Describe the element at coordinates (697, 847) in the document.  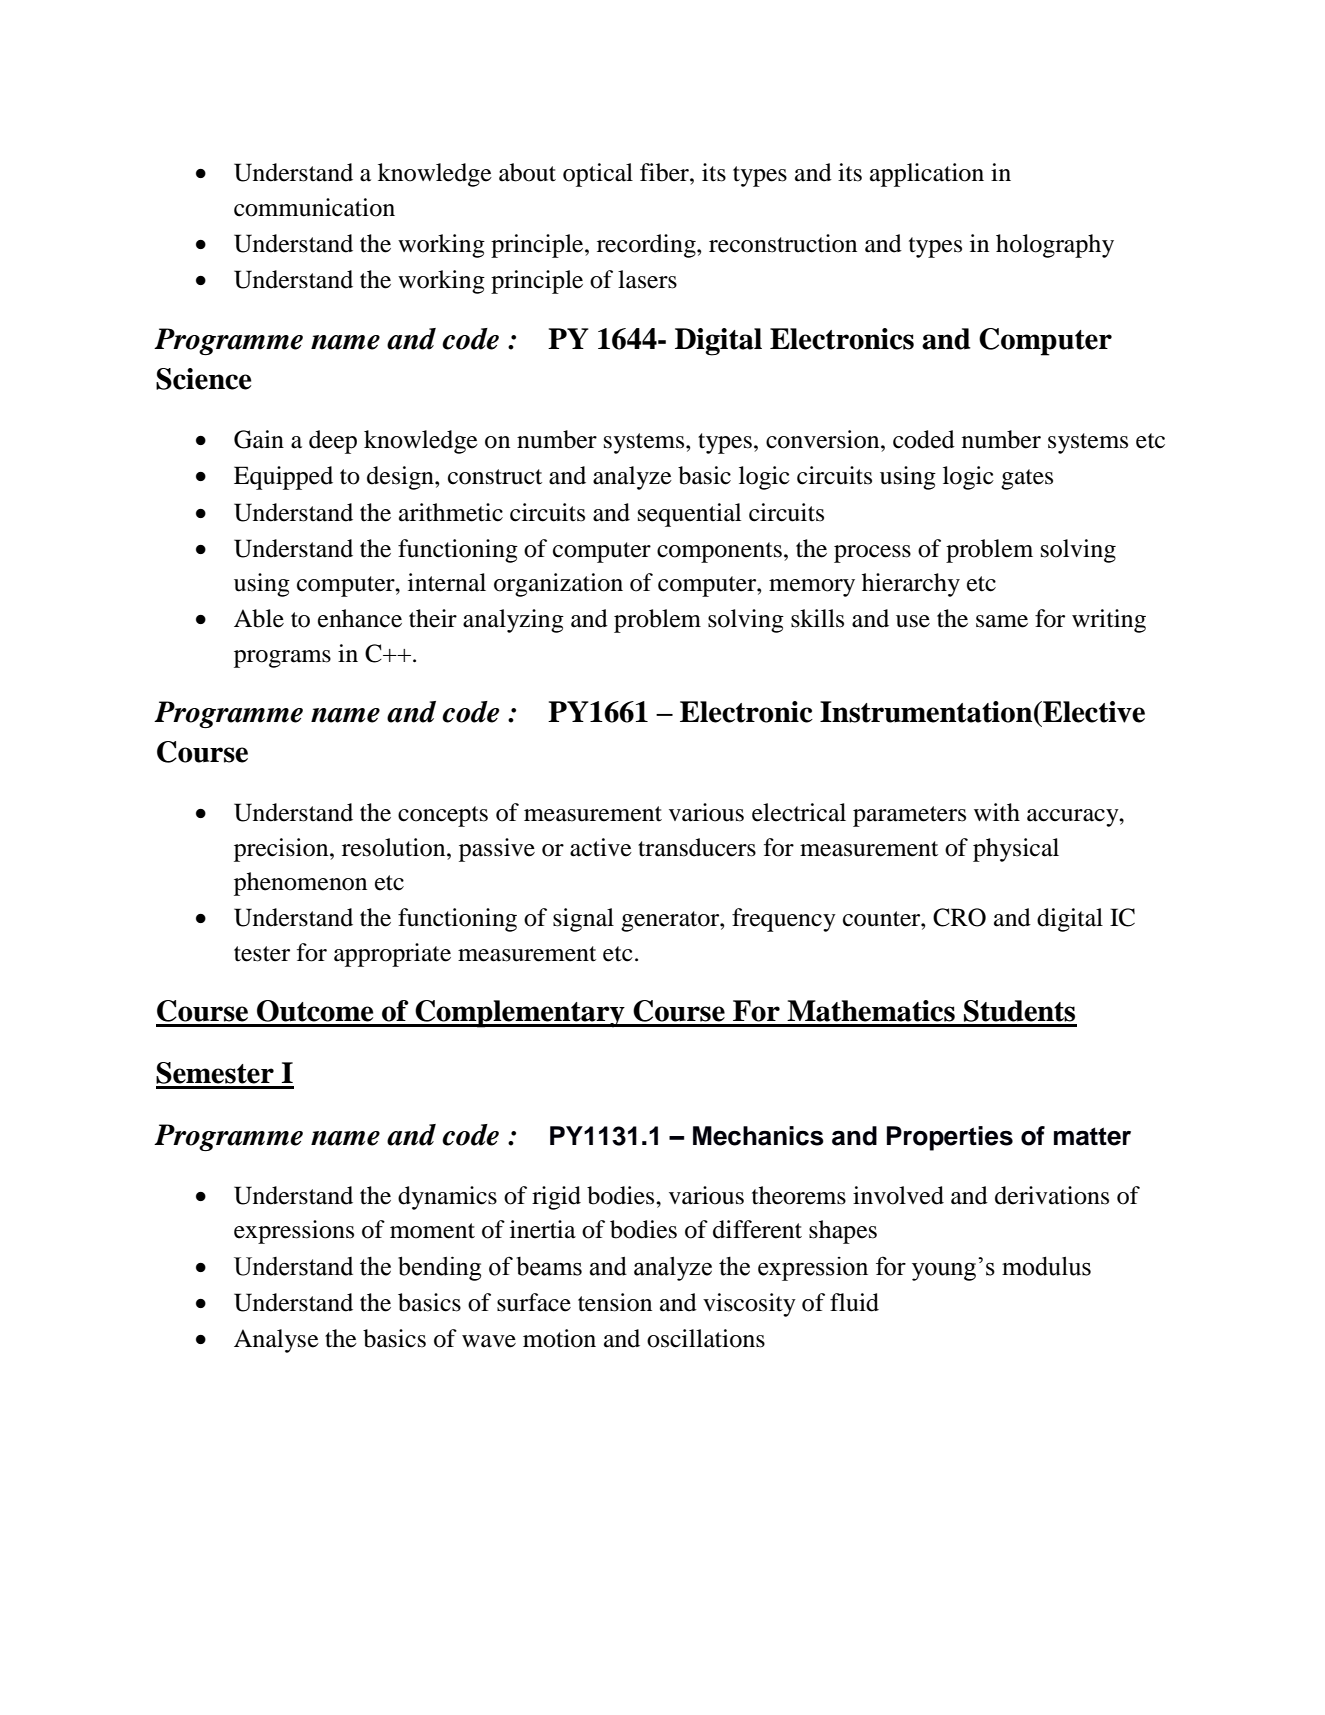
I see `transducers` at that location.
